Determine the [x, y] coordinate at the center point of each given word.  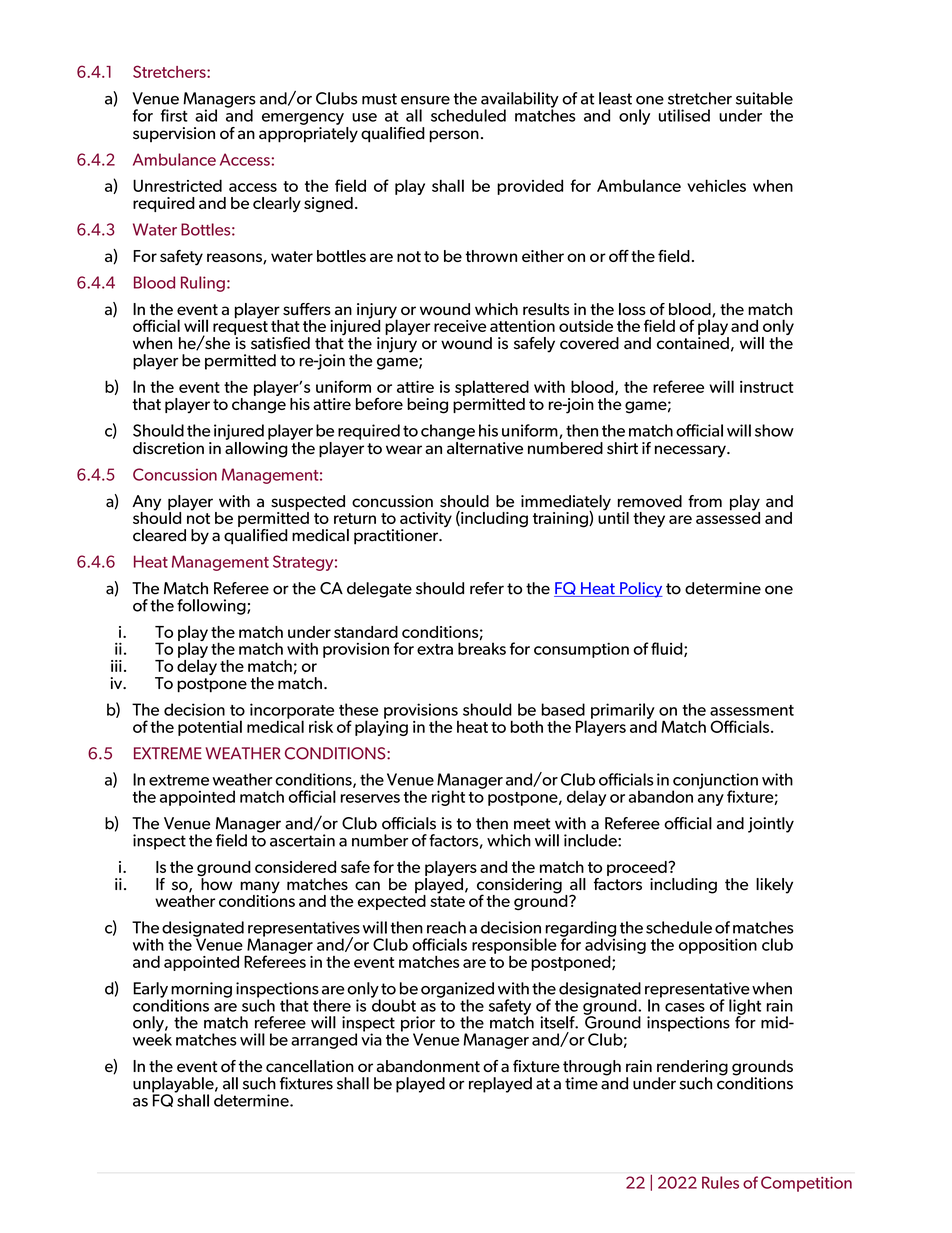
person [454, 136]
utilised [684, 115]
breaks [482, 647]
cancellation [310, 1066]
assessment [752, 710]
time [581, 1083]
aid [206, 115]
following [212, 607]
